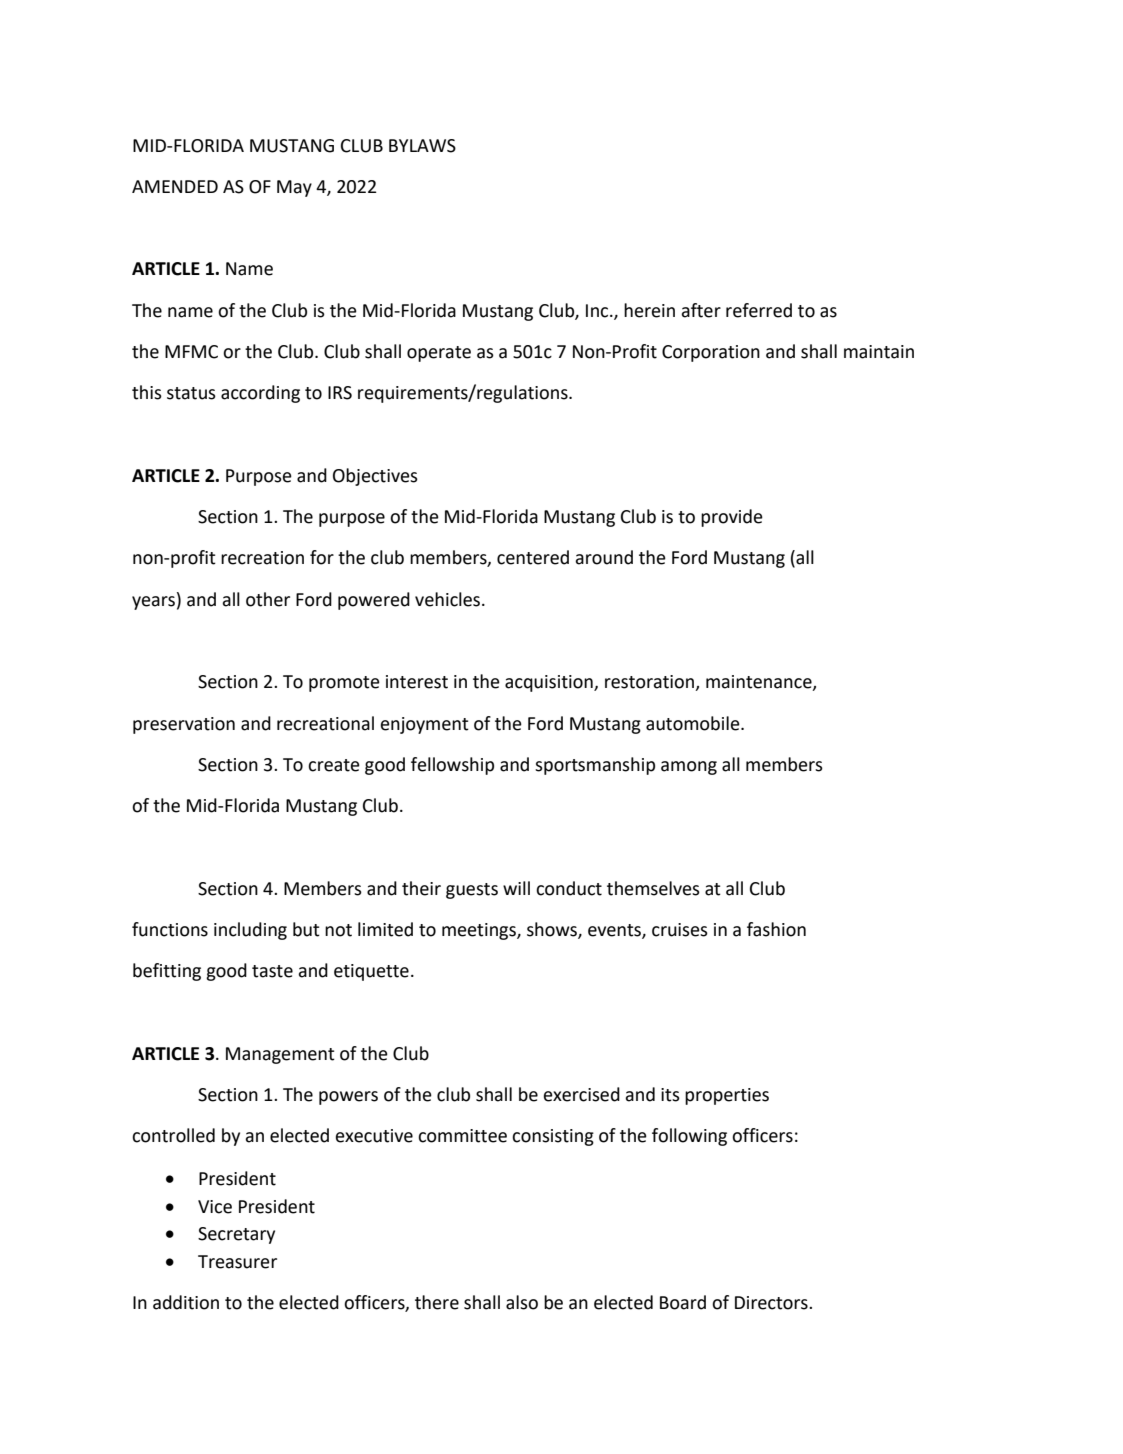 The width and height of the screenshot is (1123, 1454). Describe the element at coordinates (522, 1302) in the screenshot. I see `also` at that location.
